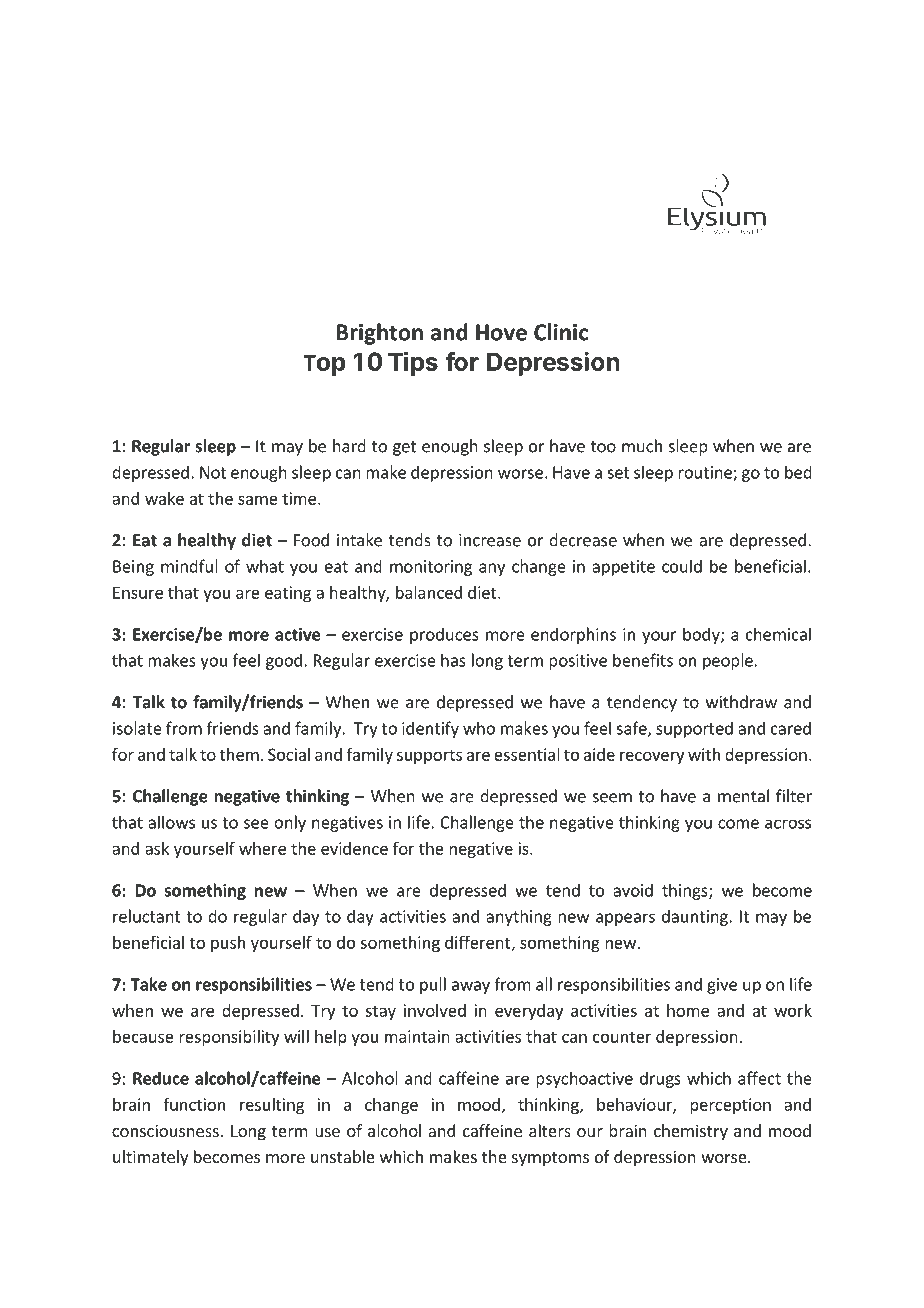  What do you see at coordinates (722, 986) in the screenshot?
I see `give` at bounding box center [722, 986].
